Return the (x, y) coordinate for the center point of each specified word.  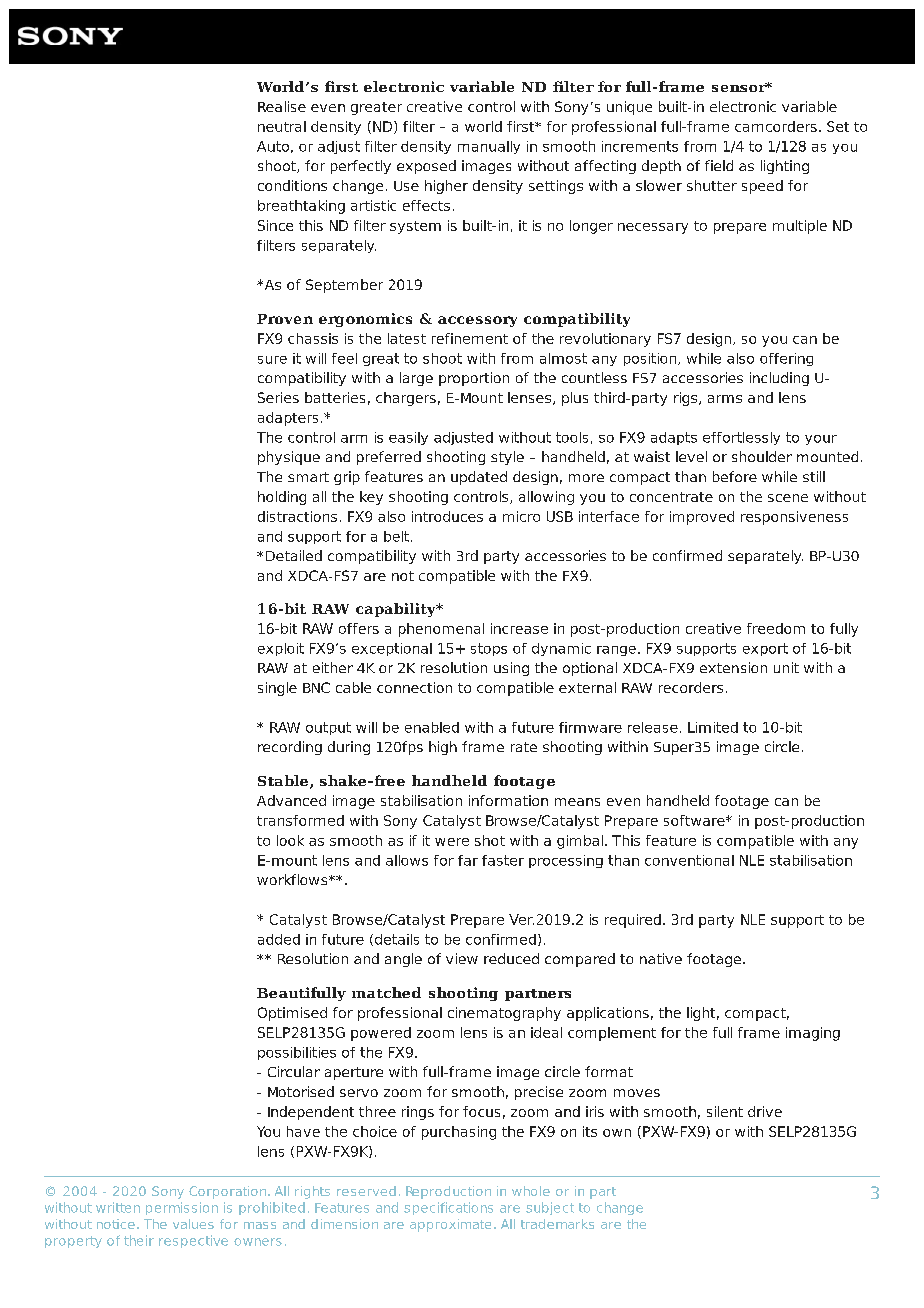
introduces (447, 516)
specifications (448, 1208)
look (290, 840)
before (735, 476)
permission (182, 1208)
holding (282, 498)
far (468, 860)
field (719, 165)
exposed (426, 167)
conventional (689, 860)
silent (725, 1111)
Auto (273, 146)
